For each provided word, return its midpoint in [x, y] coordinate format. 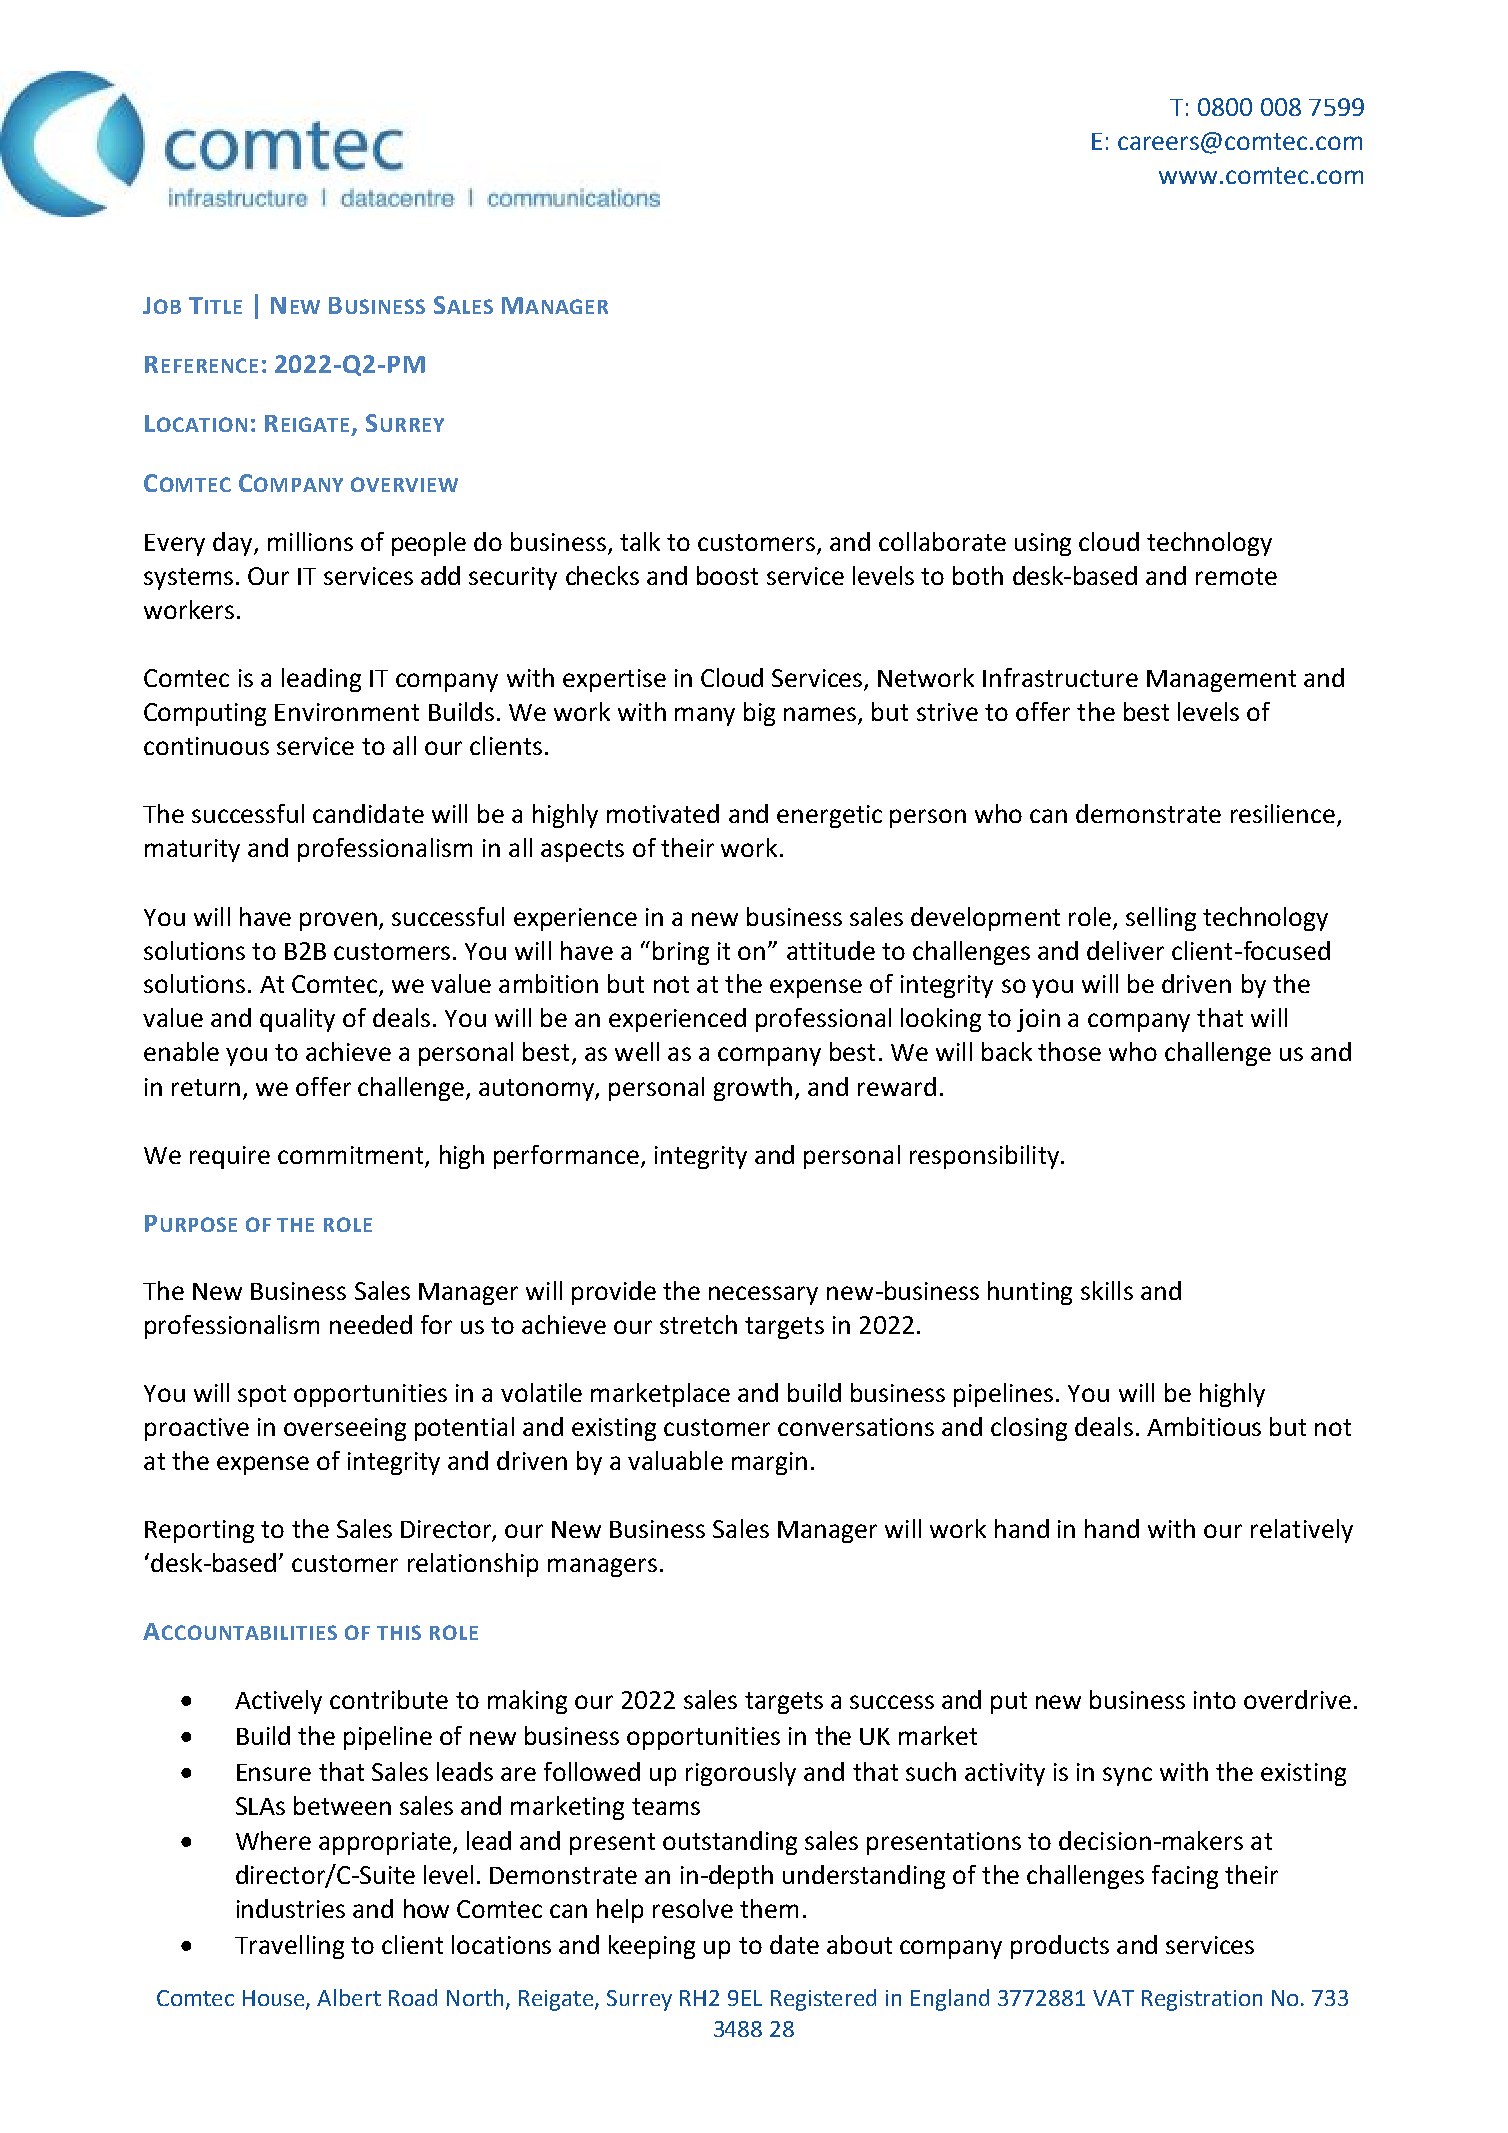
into [1215, 1700]
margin [769, 1463]
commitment [350, 1155]
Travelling [289, 1947]
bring [681, 953]
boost [727, 575]
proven [340, 921]
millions [310, 541]
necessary [763, 1295]
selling [1161, 919]
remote [1236, 576]
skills [1107, 1290]
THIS [399, 1632]
